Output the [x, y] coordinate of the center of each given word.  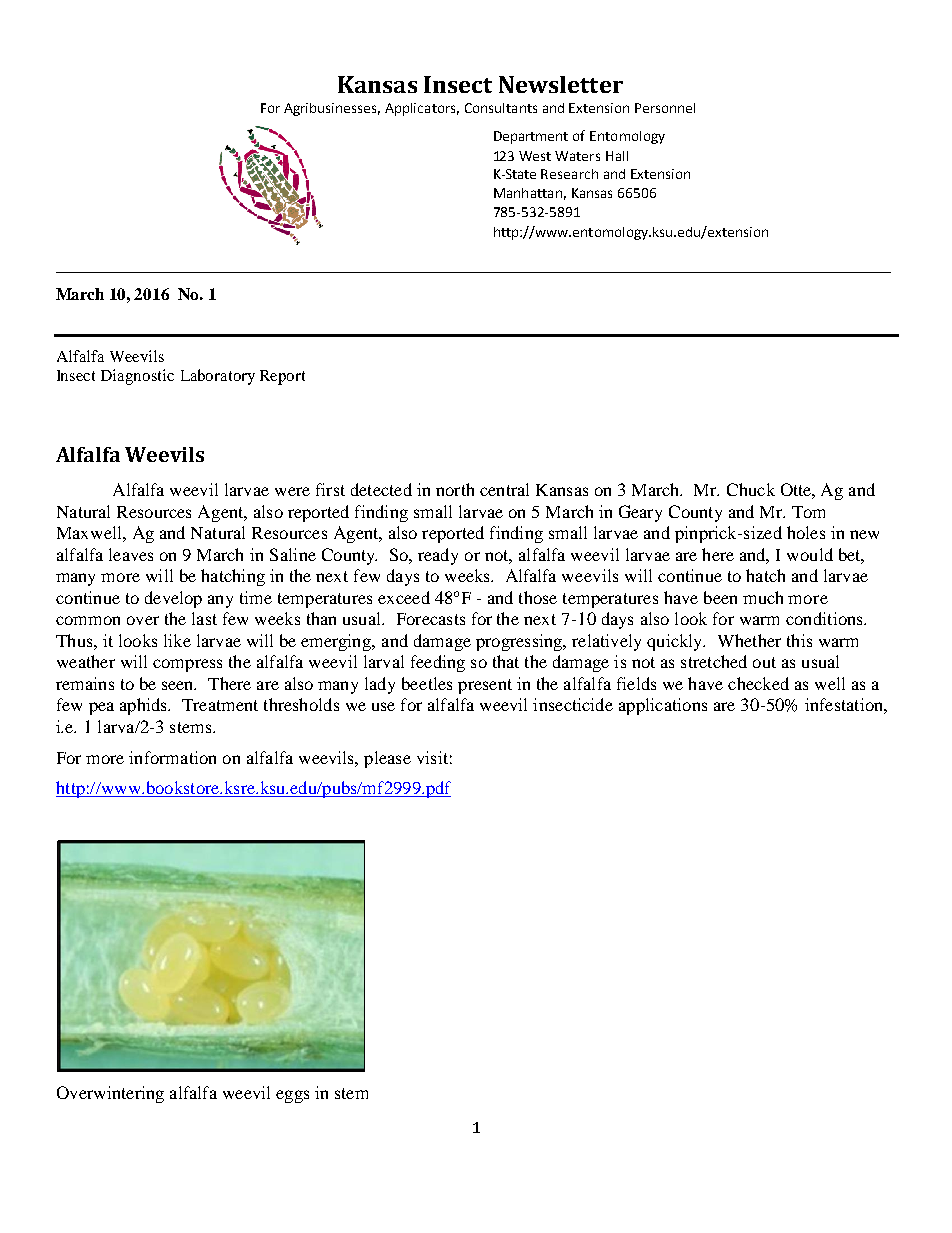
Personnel [665, 108]
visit [432, 757]
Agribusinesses [332, 109]
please [387, 759]
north [455, 489]
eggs [292, 1096]
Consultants [501, 108]
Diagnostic [137, 377]
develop [173, 599]
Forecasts [431, 619]
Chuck [751, 489]
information [172, 757]
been [720, 597]
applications [663, 706]
